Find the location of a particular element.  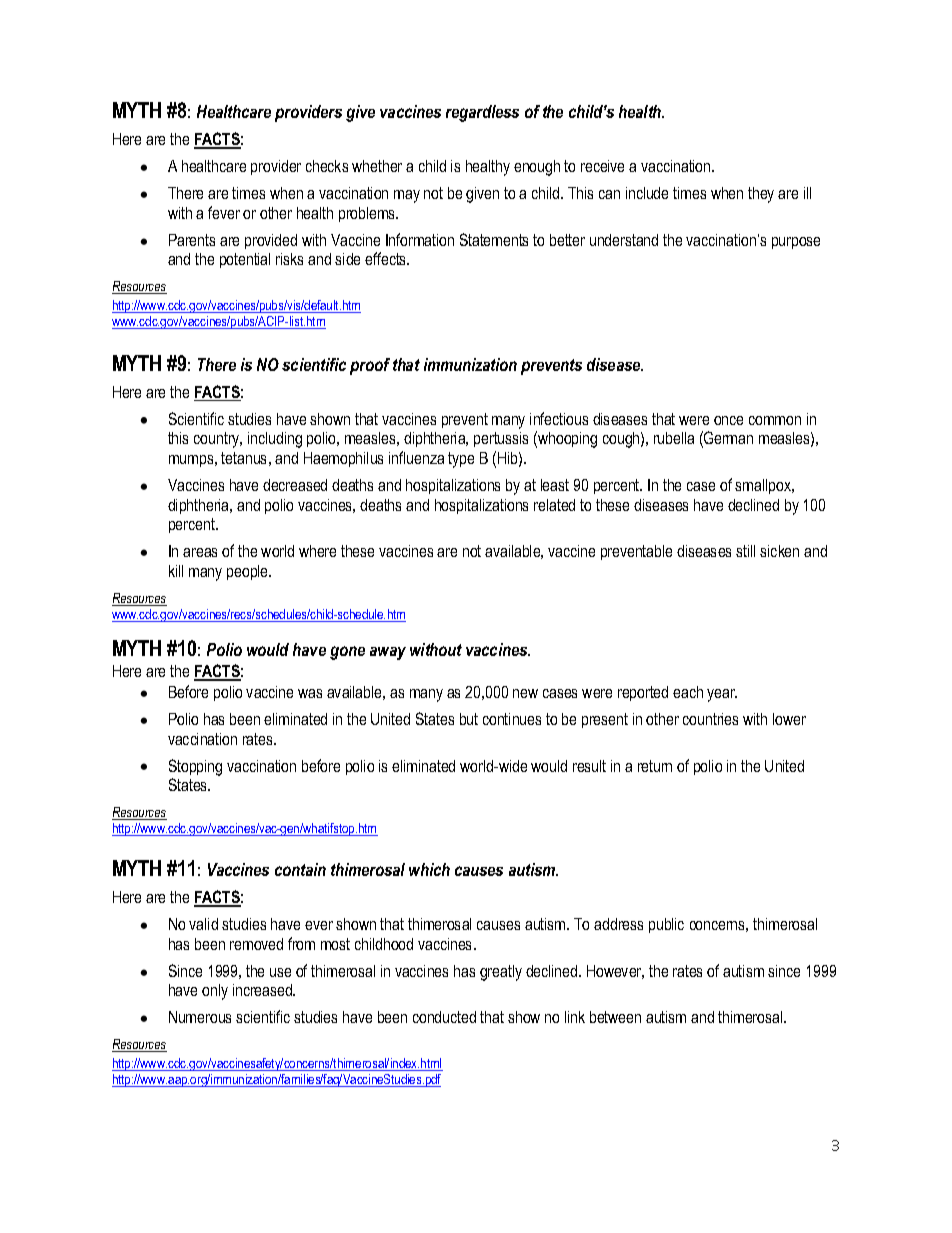

people is located at coordinates (249, 572).
